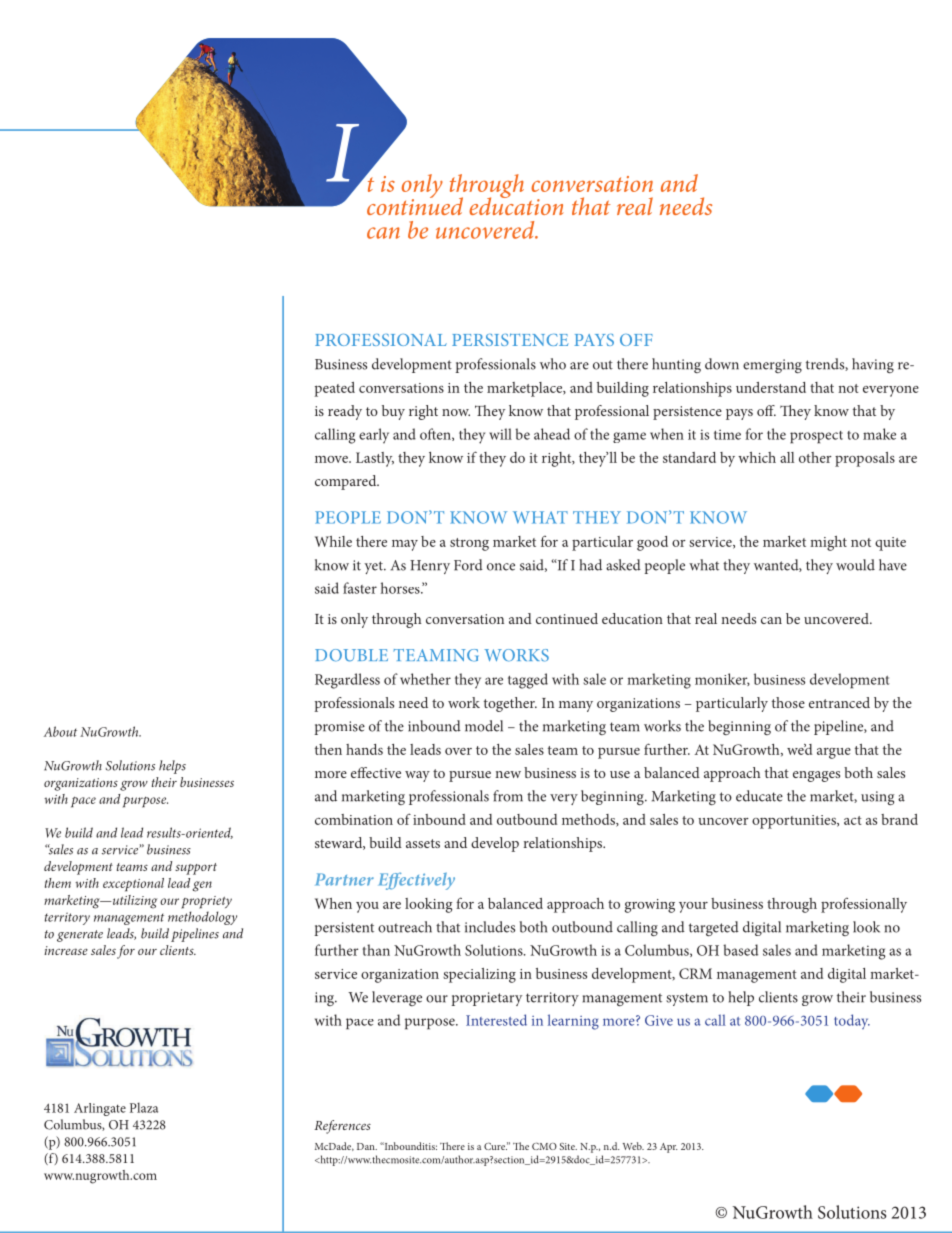  I want to click on specializing, so click(479, 975).
